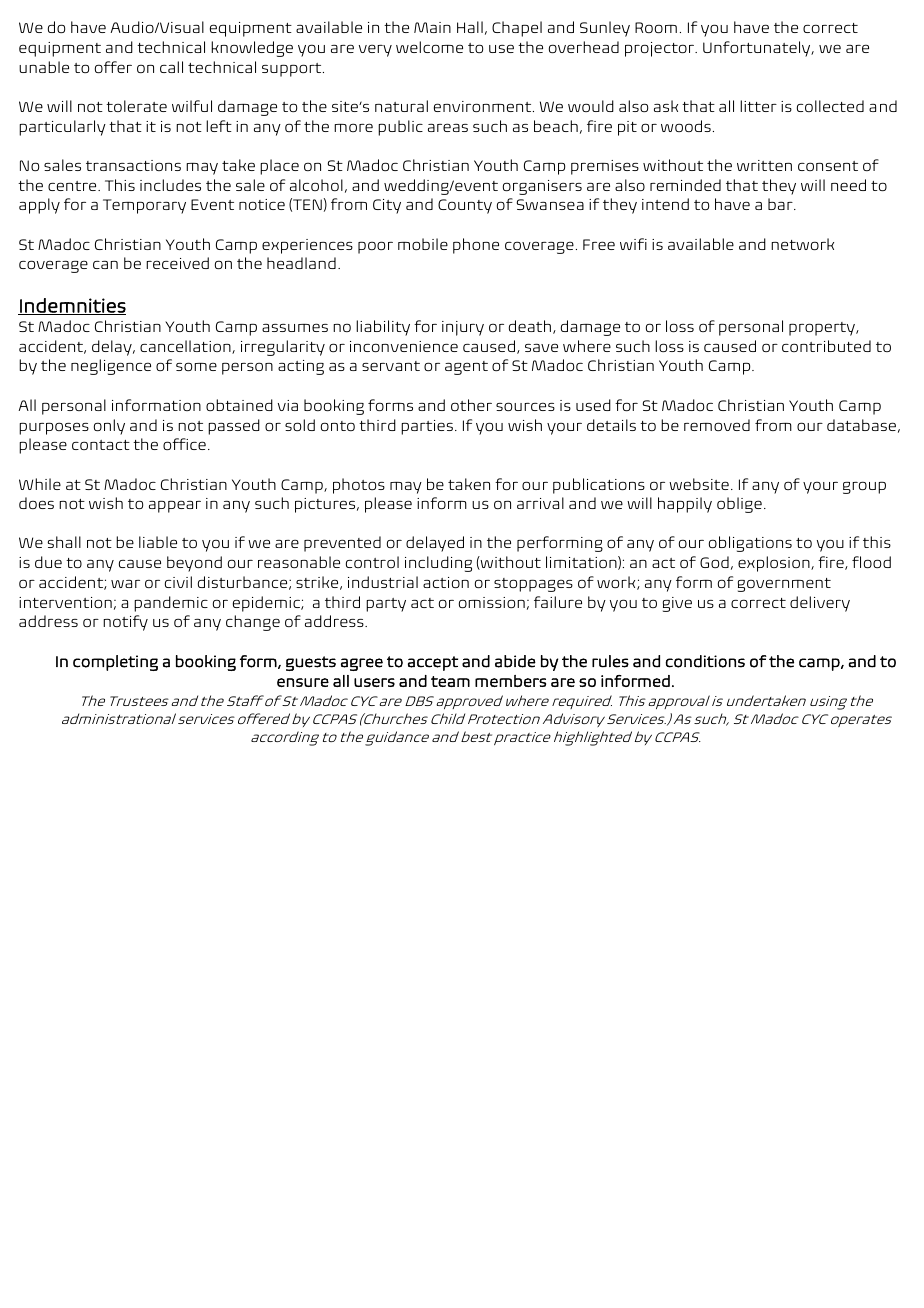  What do you see at coordinates (115, 663) in the page?
I see `completing` at bounding box center [115, 663].
